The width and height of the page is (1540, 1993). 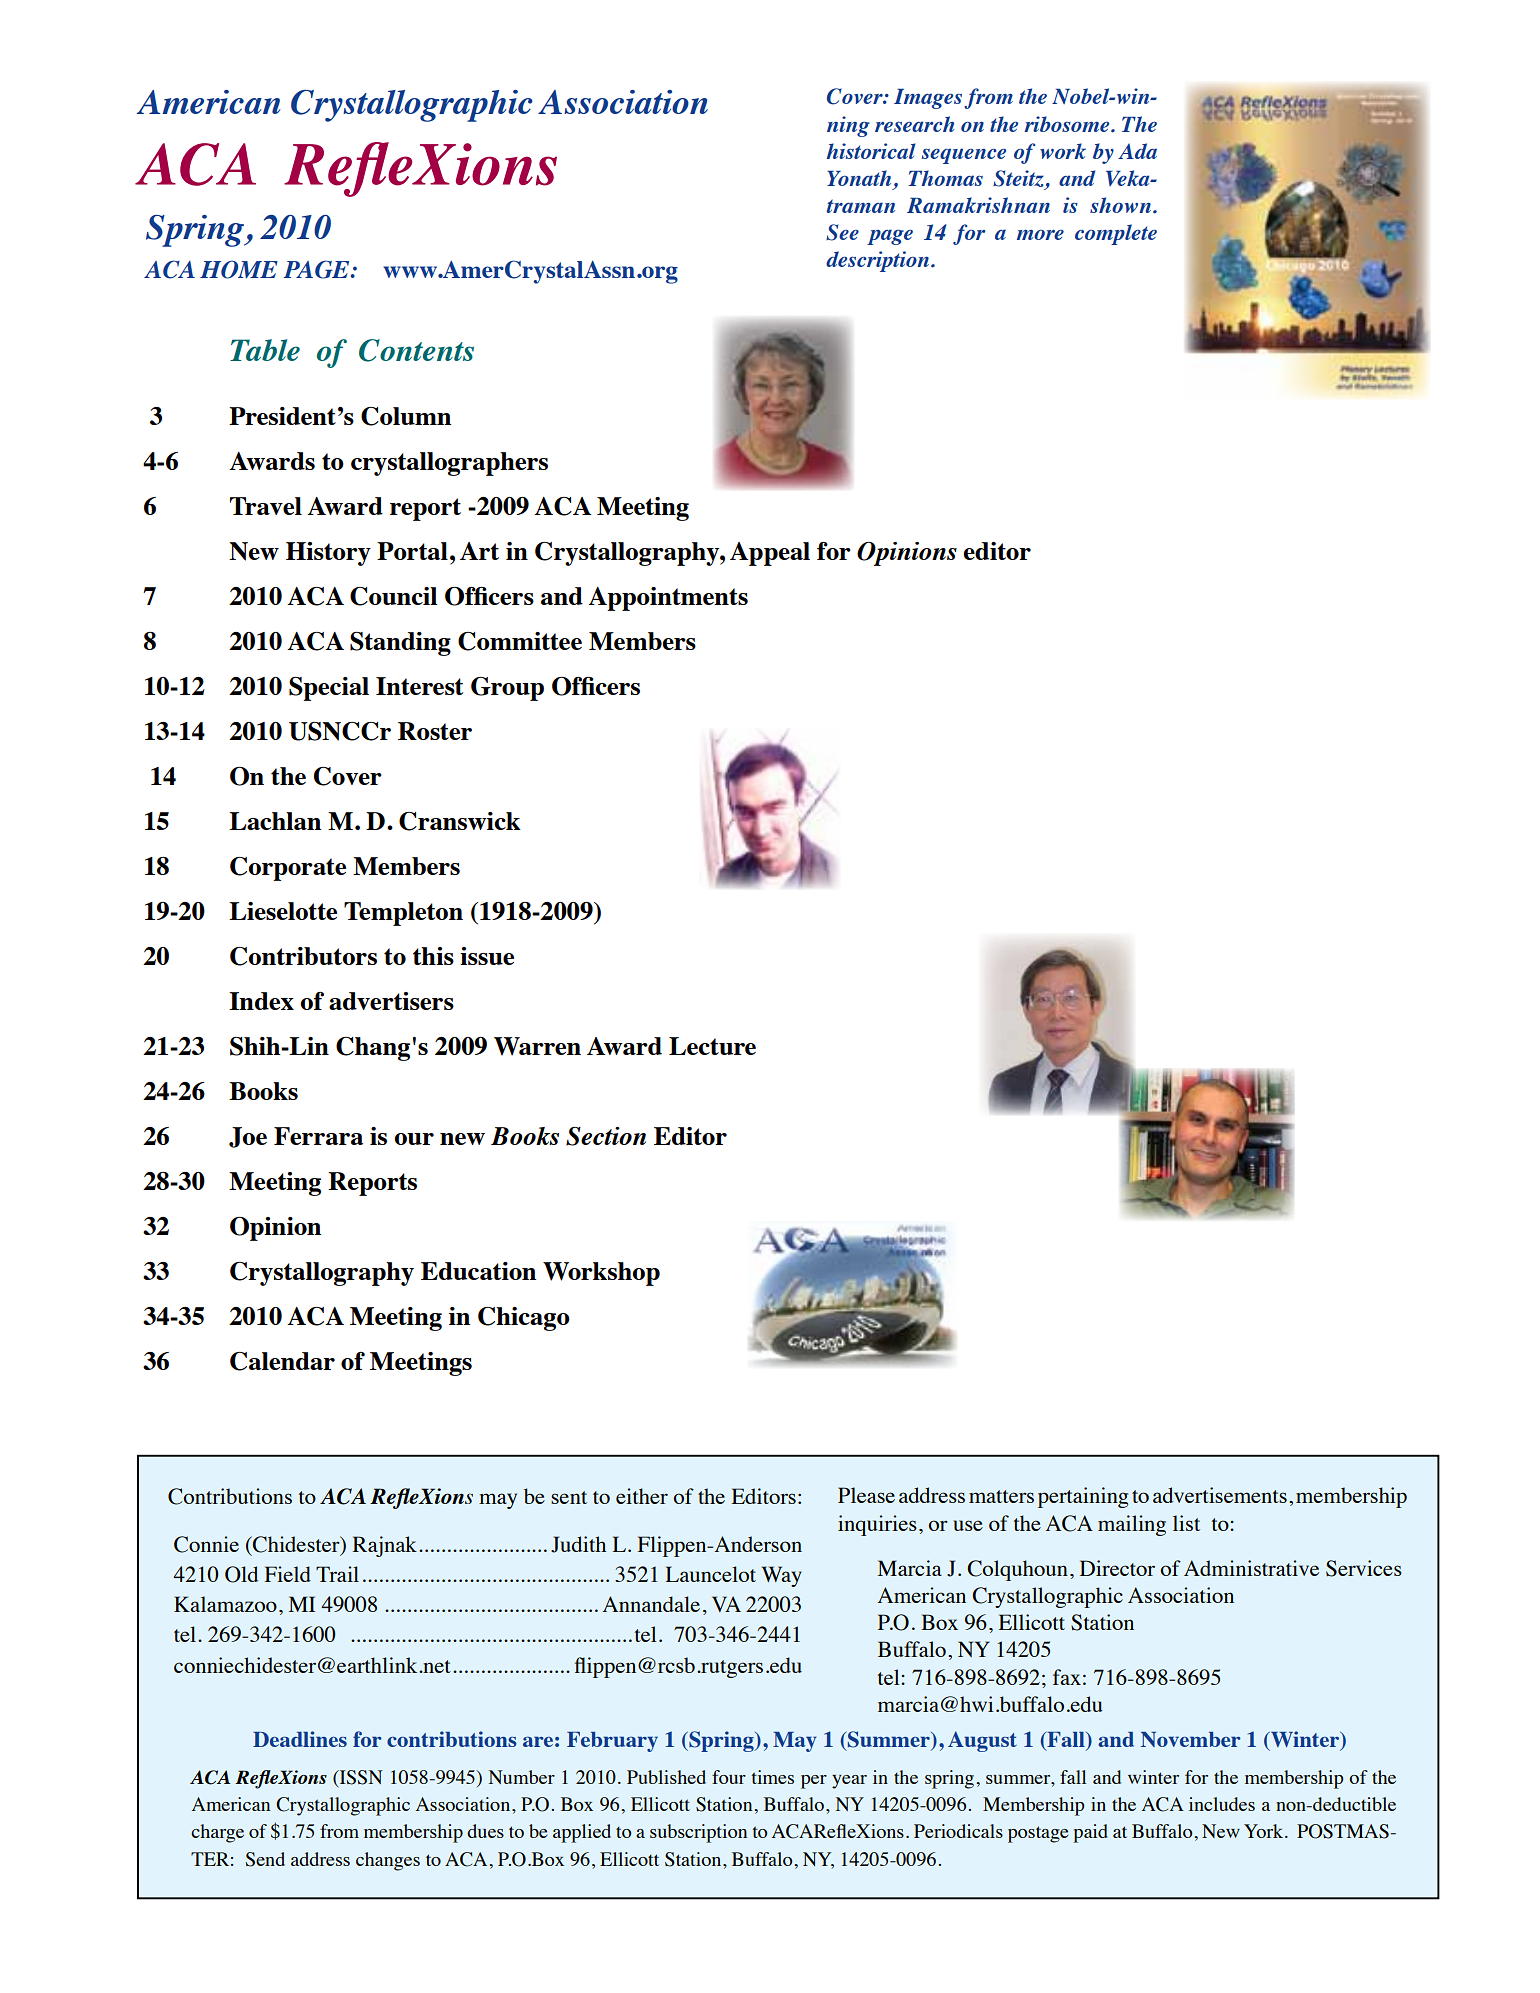 What do you see at coordinates (1137, 151) in the page?
I see `Ada` at bounding box center [1137, 151].
